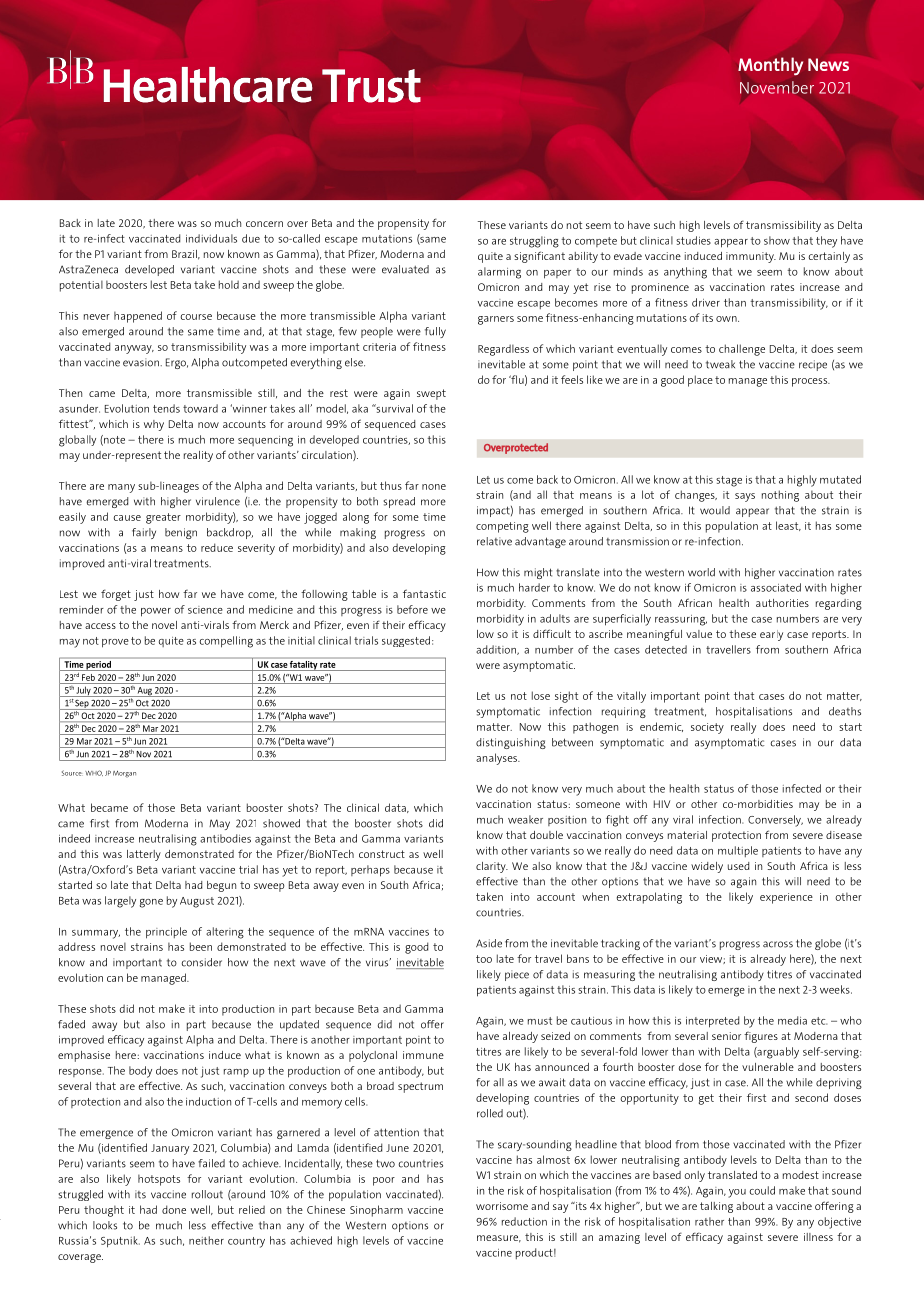 Image resolution: width=924 pixels, height=1298 pixels. Describe the element at coordinates (534, 242) in the page. I see `struggling` at that location.
